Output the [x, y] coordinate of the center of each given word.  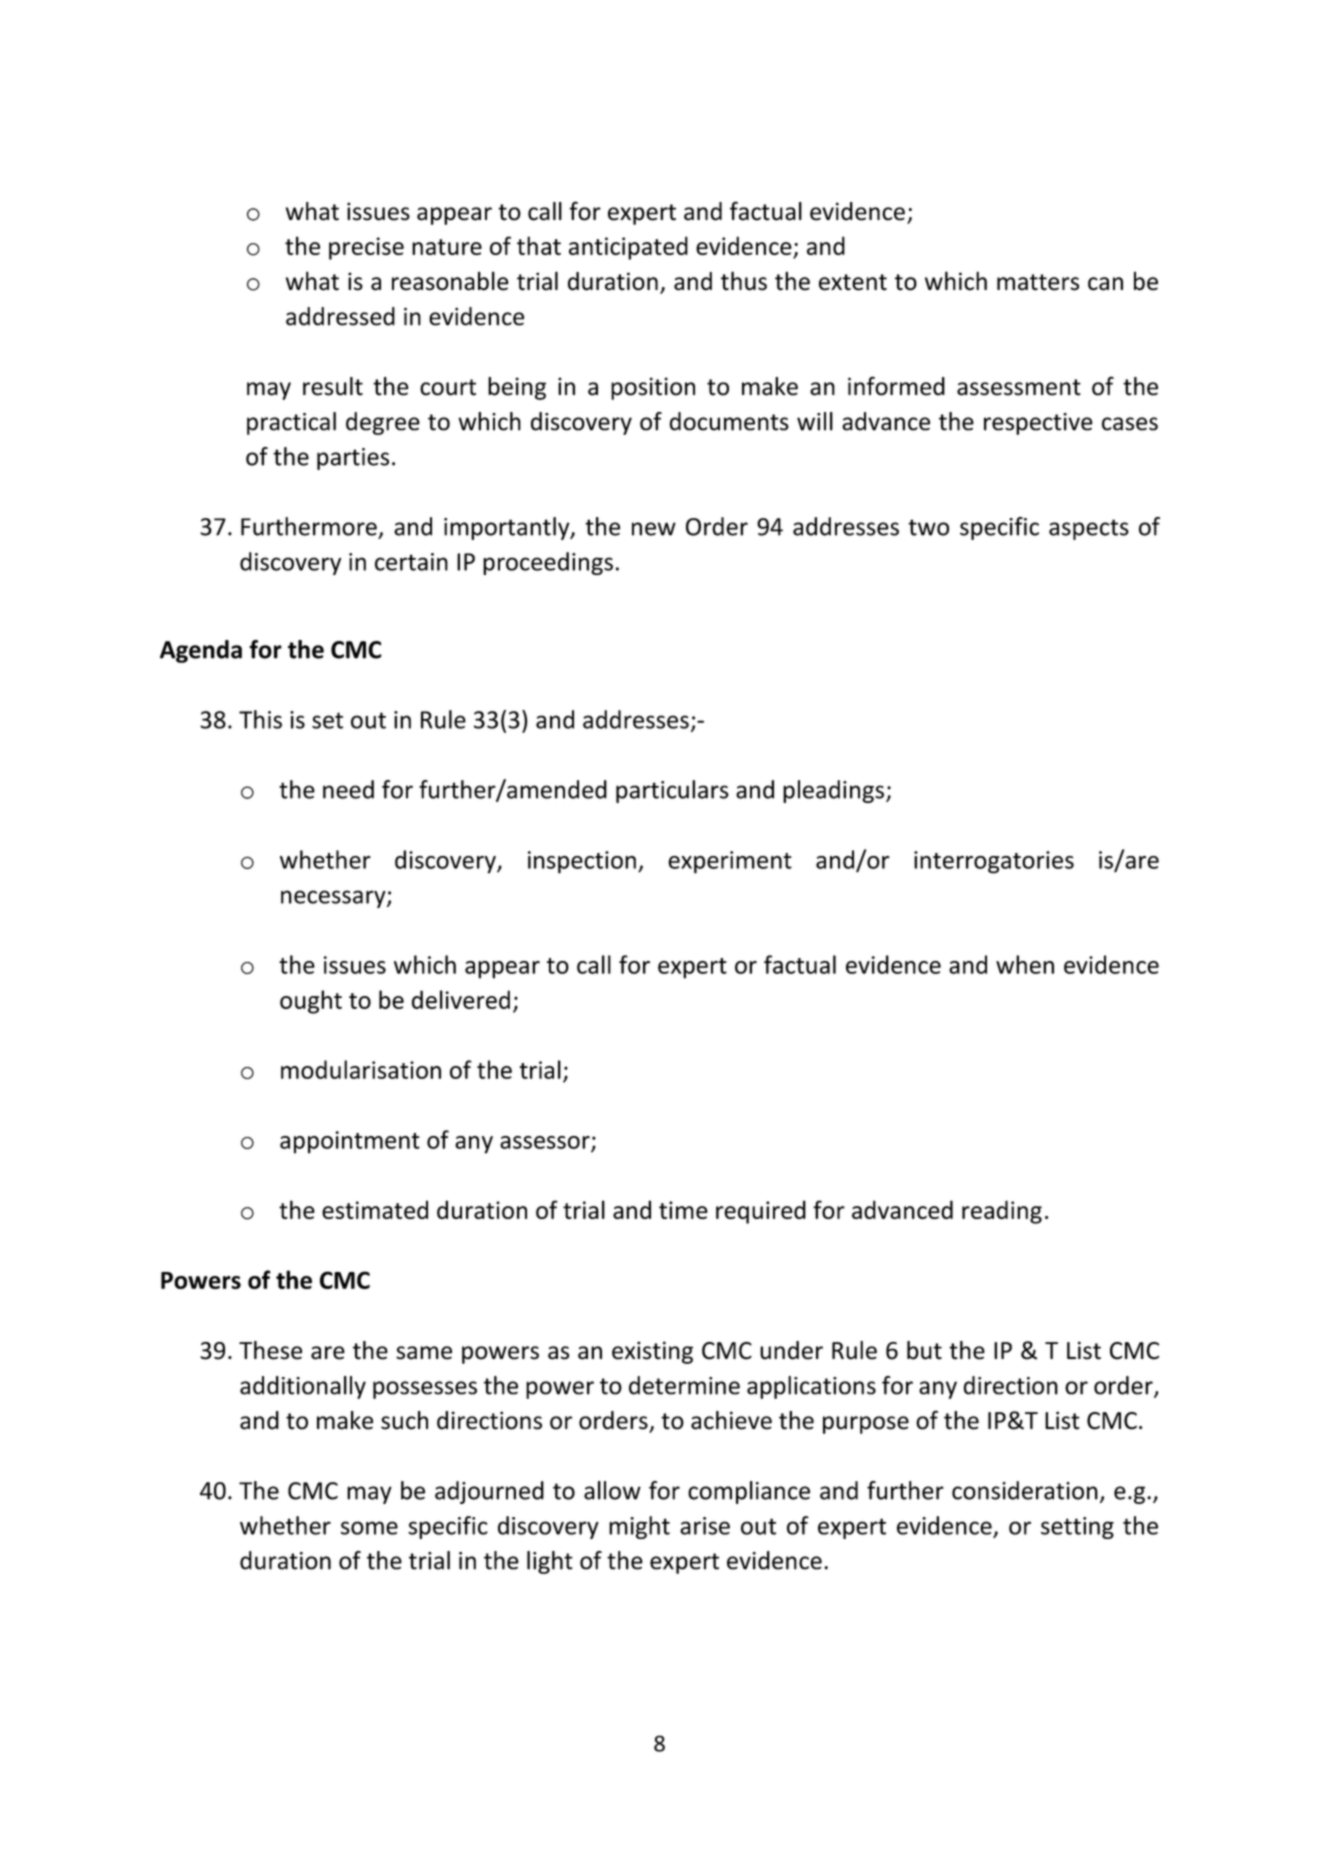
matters [1038, 282]
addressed [340, 316]
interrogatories [994, 862]
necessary [334, 899]
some [369, 1528]
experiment [730, 862]
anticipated [628, 248]
